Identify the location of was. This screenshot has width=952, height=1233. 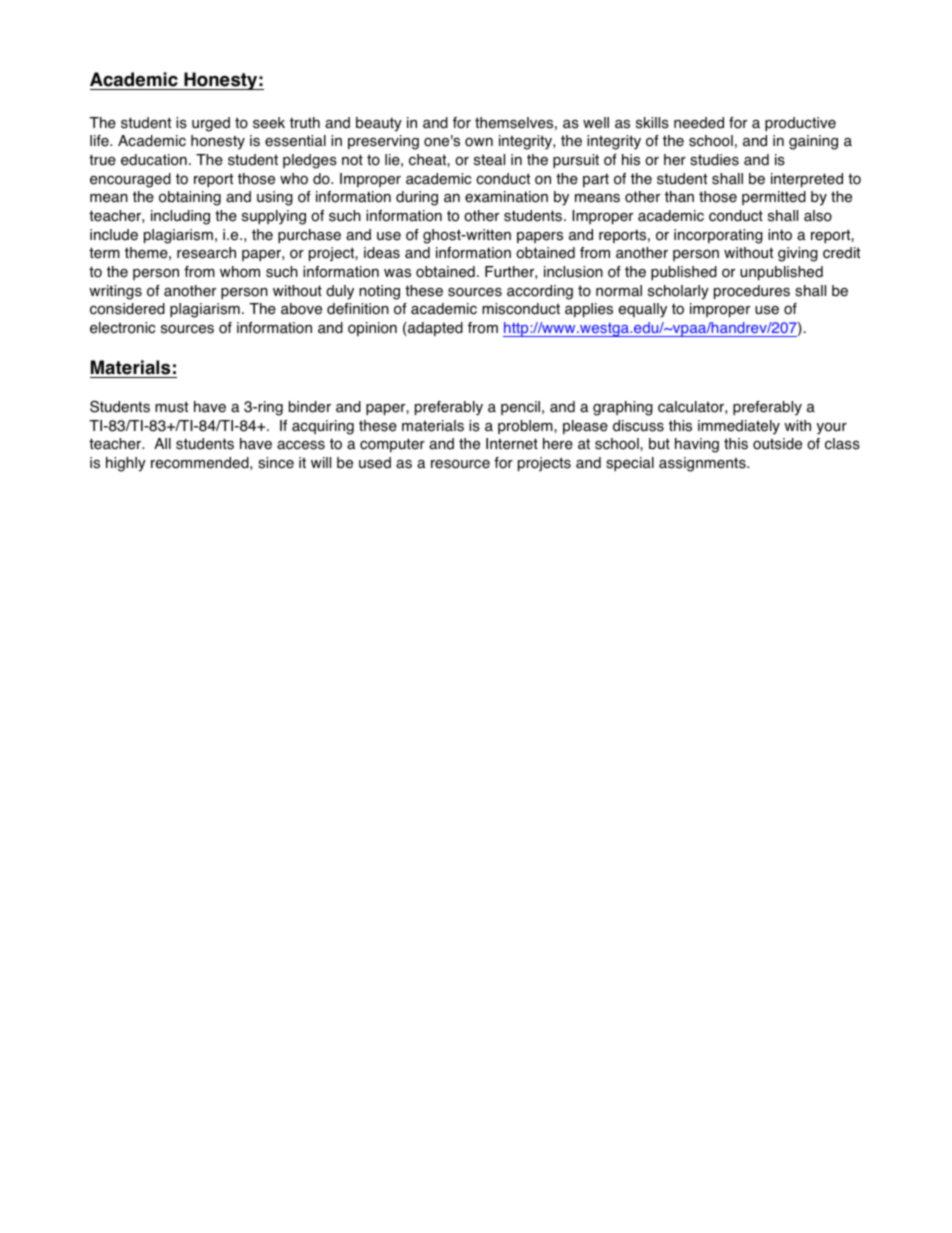
(397, 273).
